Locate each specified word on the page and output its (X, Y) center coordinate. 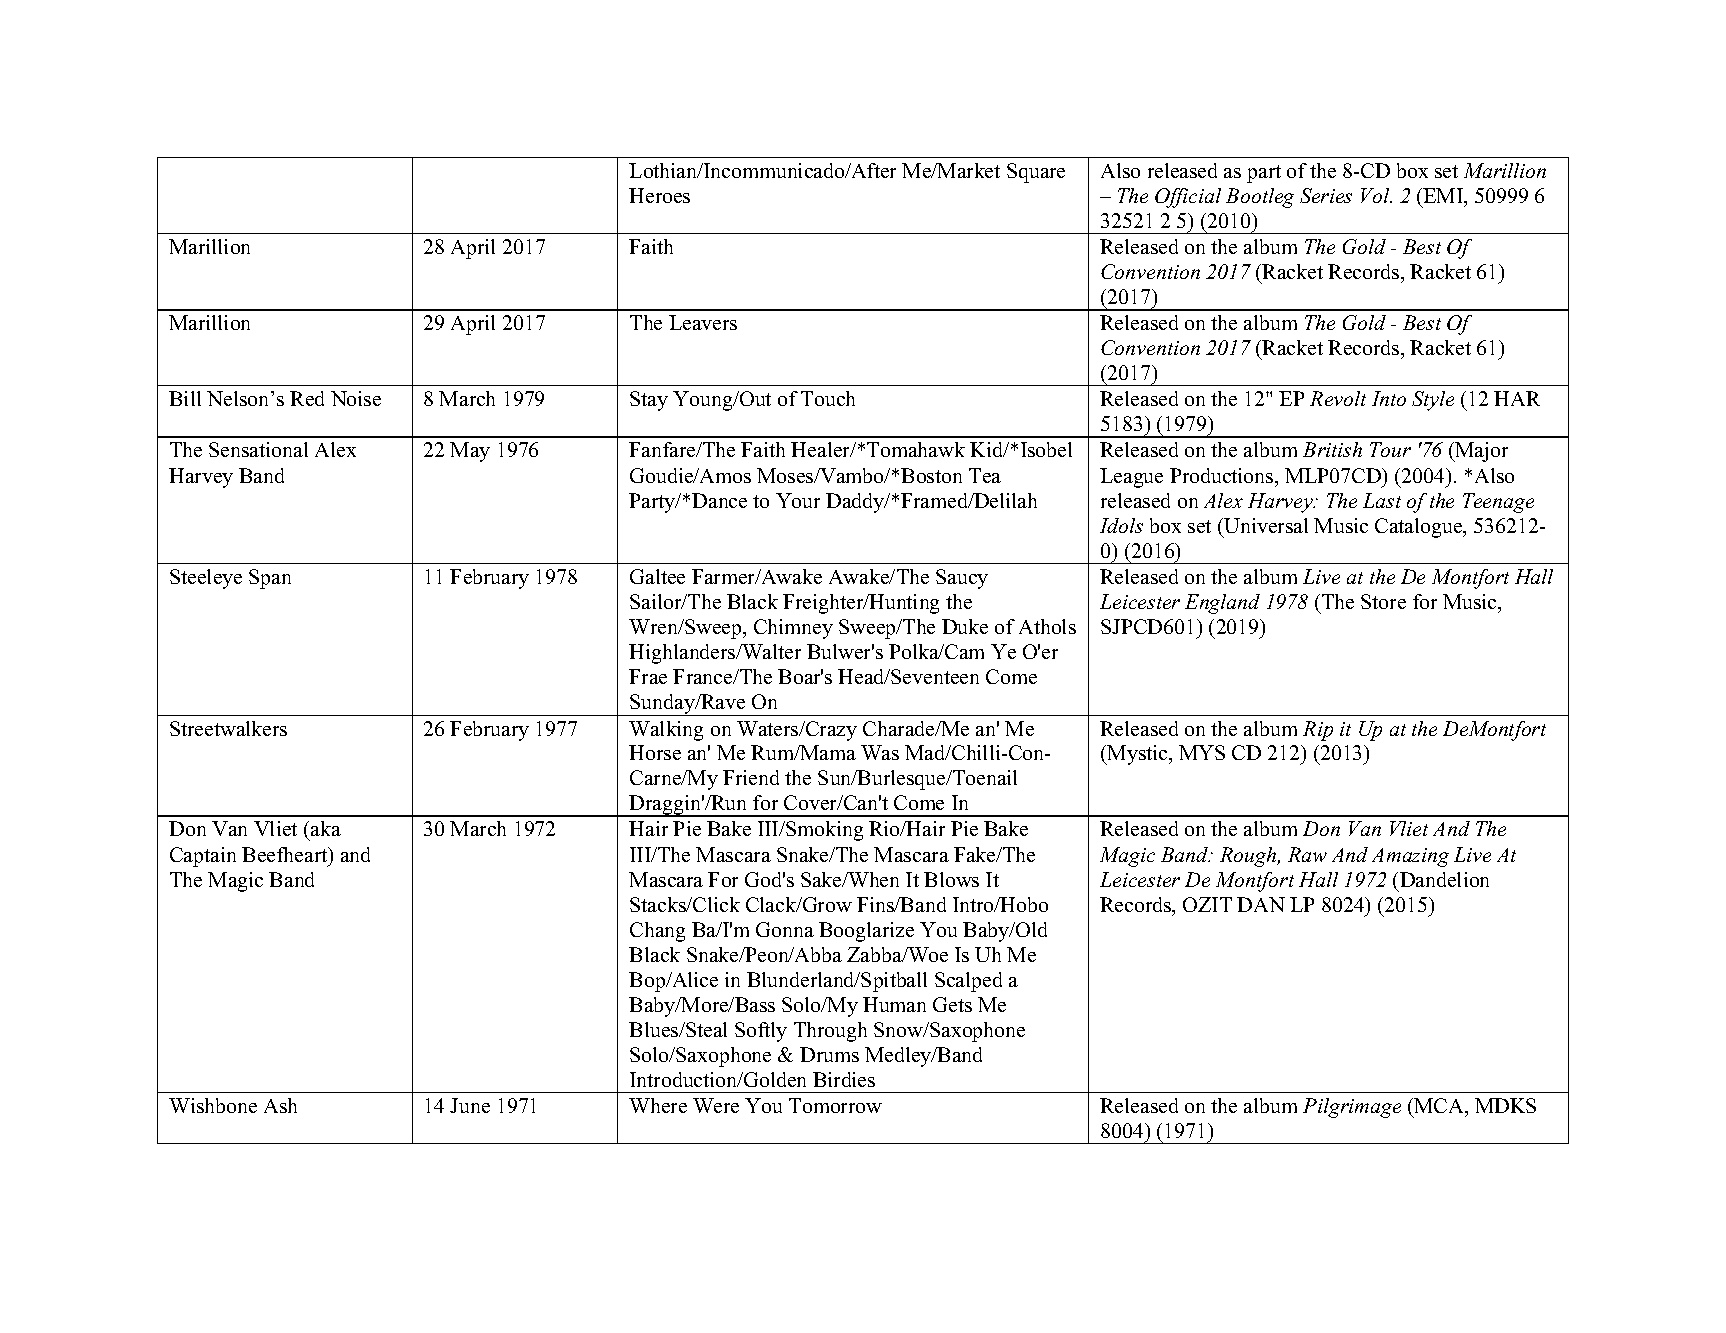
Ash (280, 1105)
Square (1036, 173)
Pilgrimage (1352, 1108)
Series (1326, 195)
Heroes (659, 195)
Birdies (844, 1079)
